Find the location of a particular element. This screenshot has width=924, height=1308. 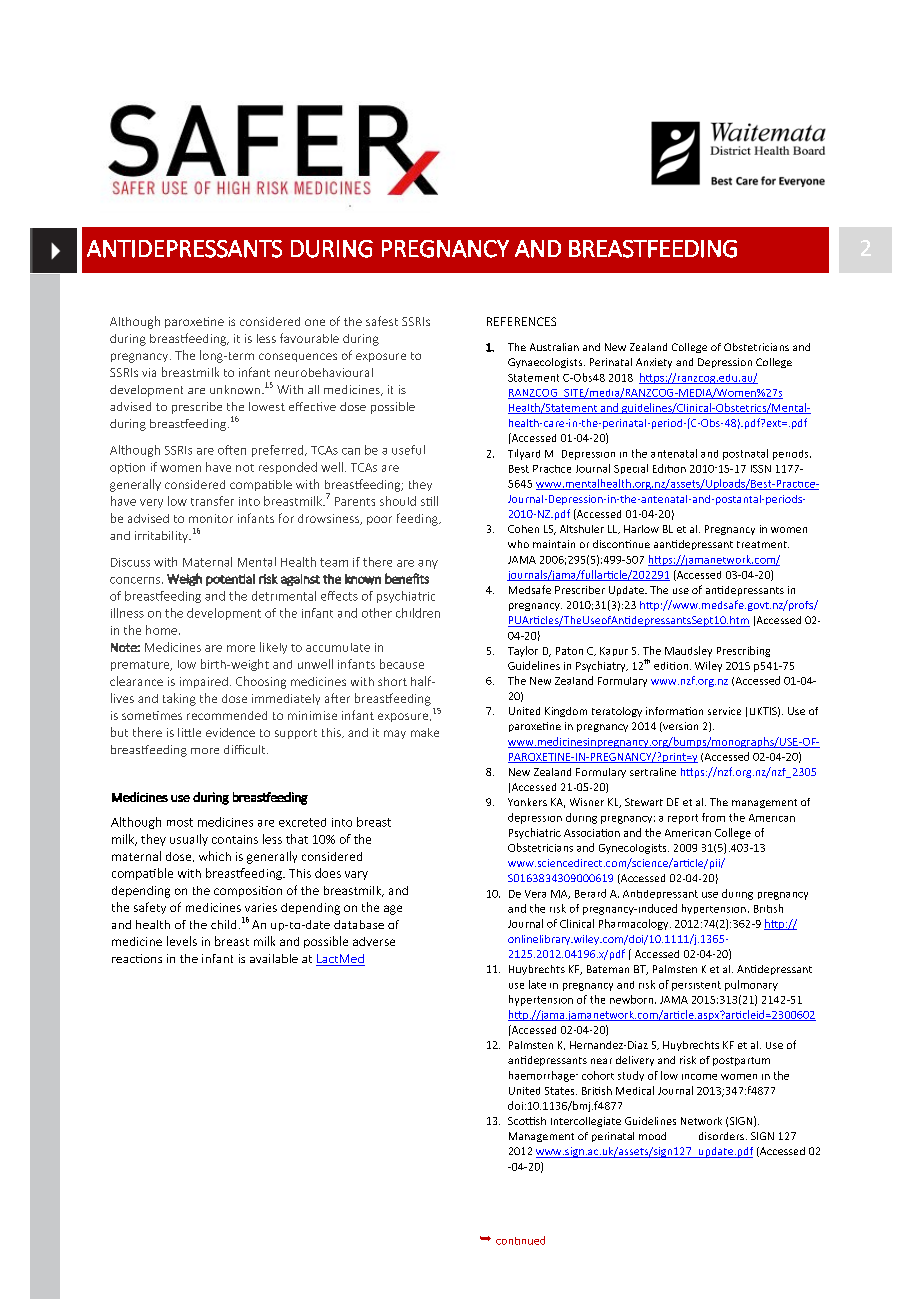

continued is located at coordinates (520, 1240).
